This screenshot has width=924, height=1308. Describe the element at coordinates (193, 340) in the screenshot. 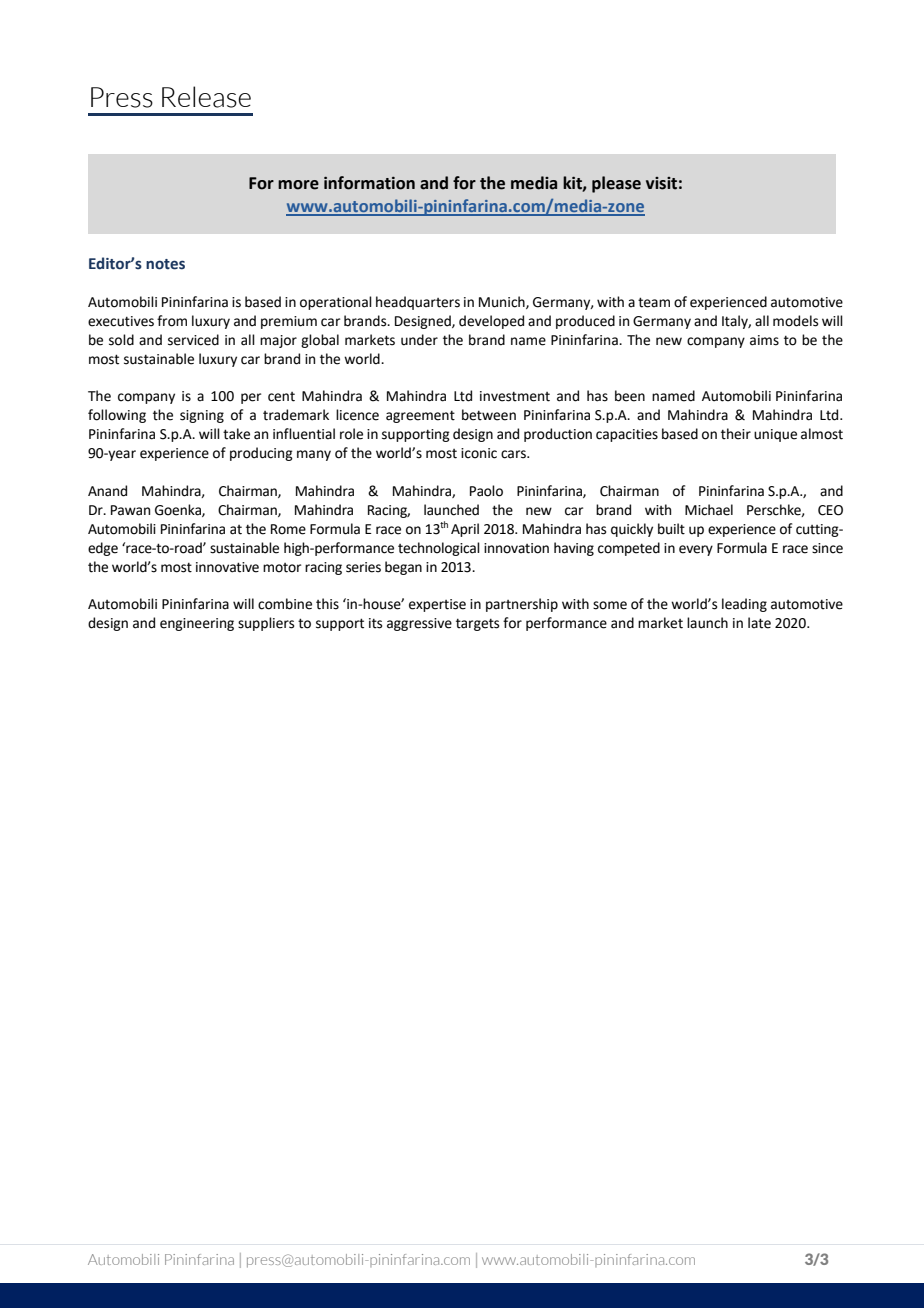

I see `serviced` at that location.
